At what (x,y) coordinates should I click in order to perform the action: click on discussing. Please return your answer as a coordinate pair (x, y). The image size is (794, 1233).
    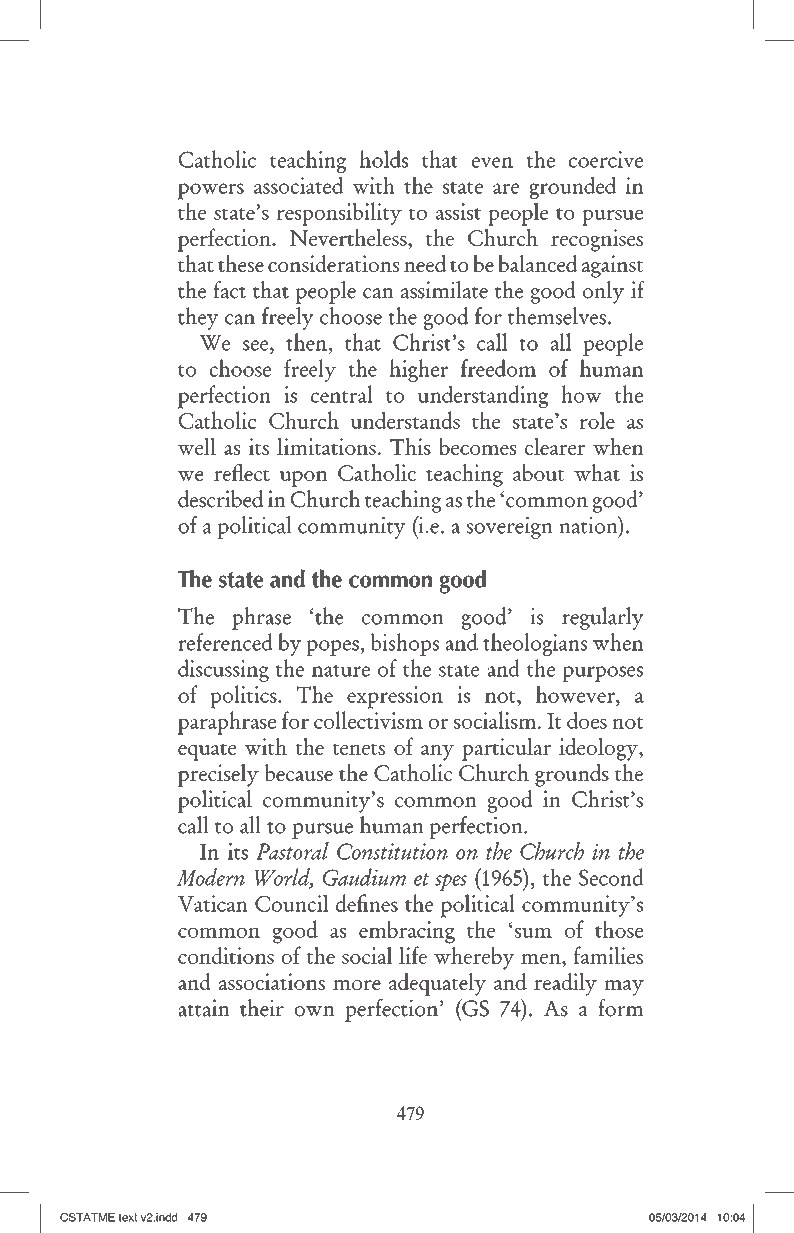
    Looking at the image, I should click on (223, 670).
